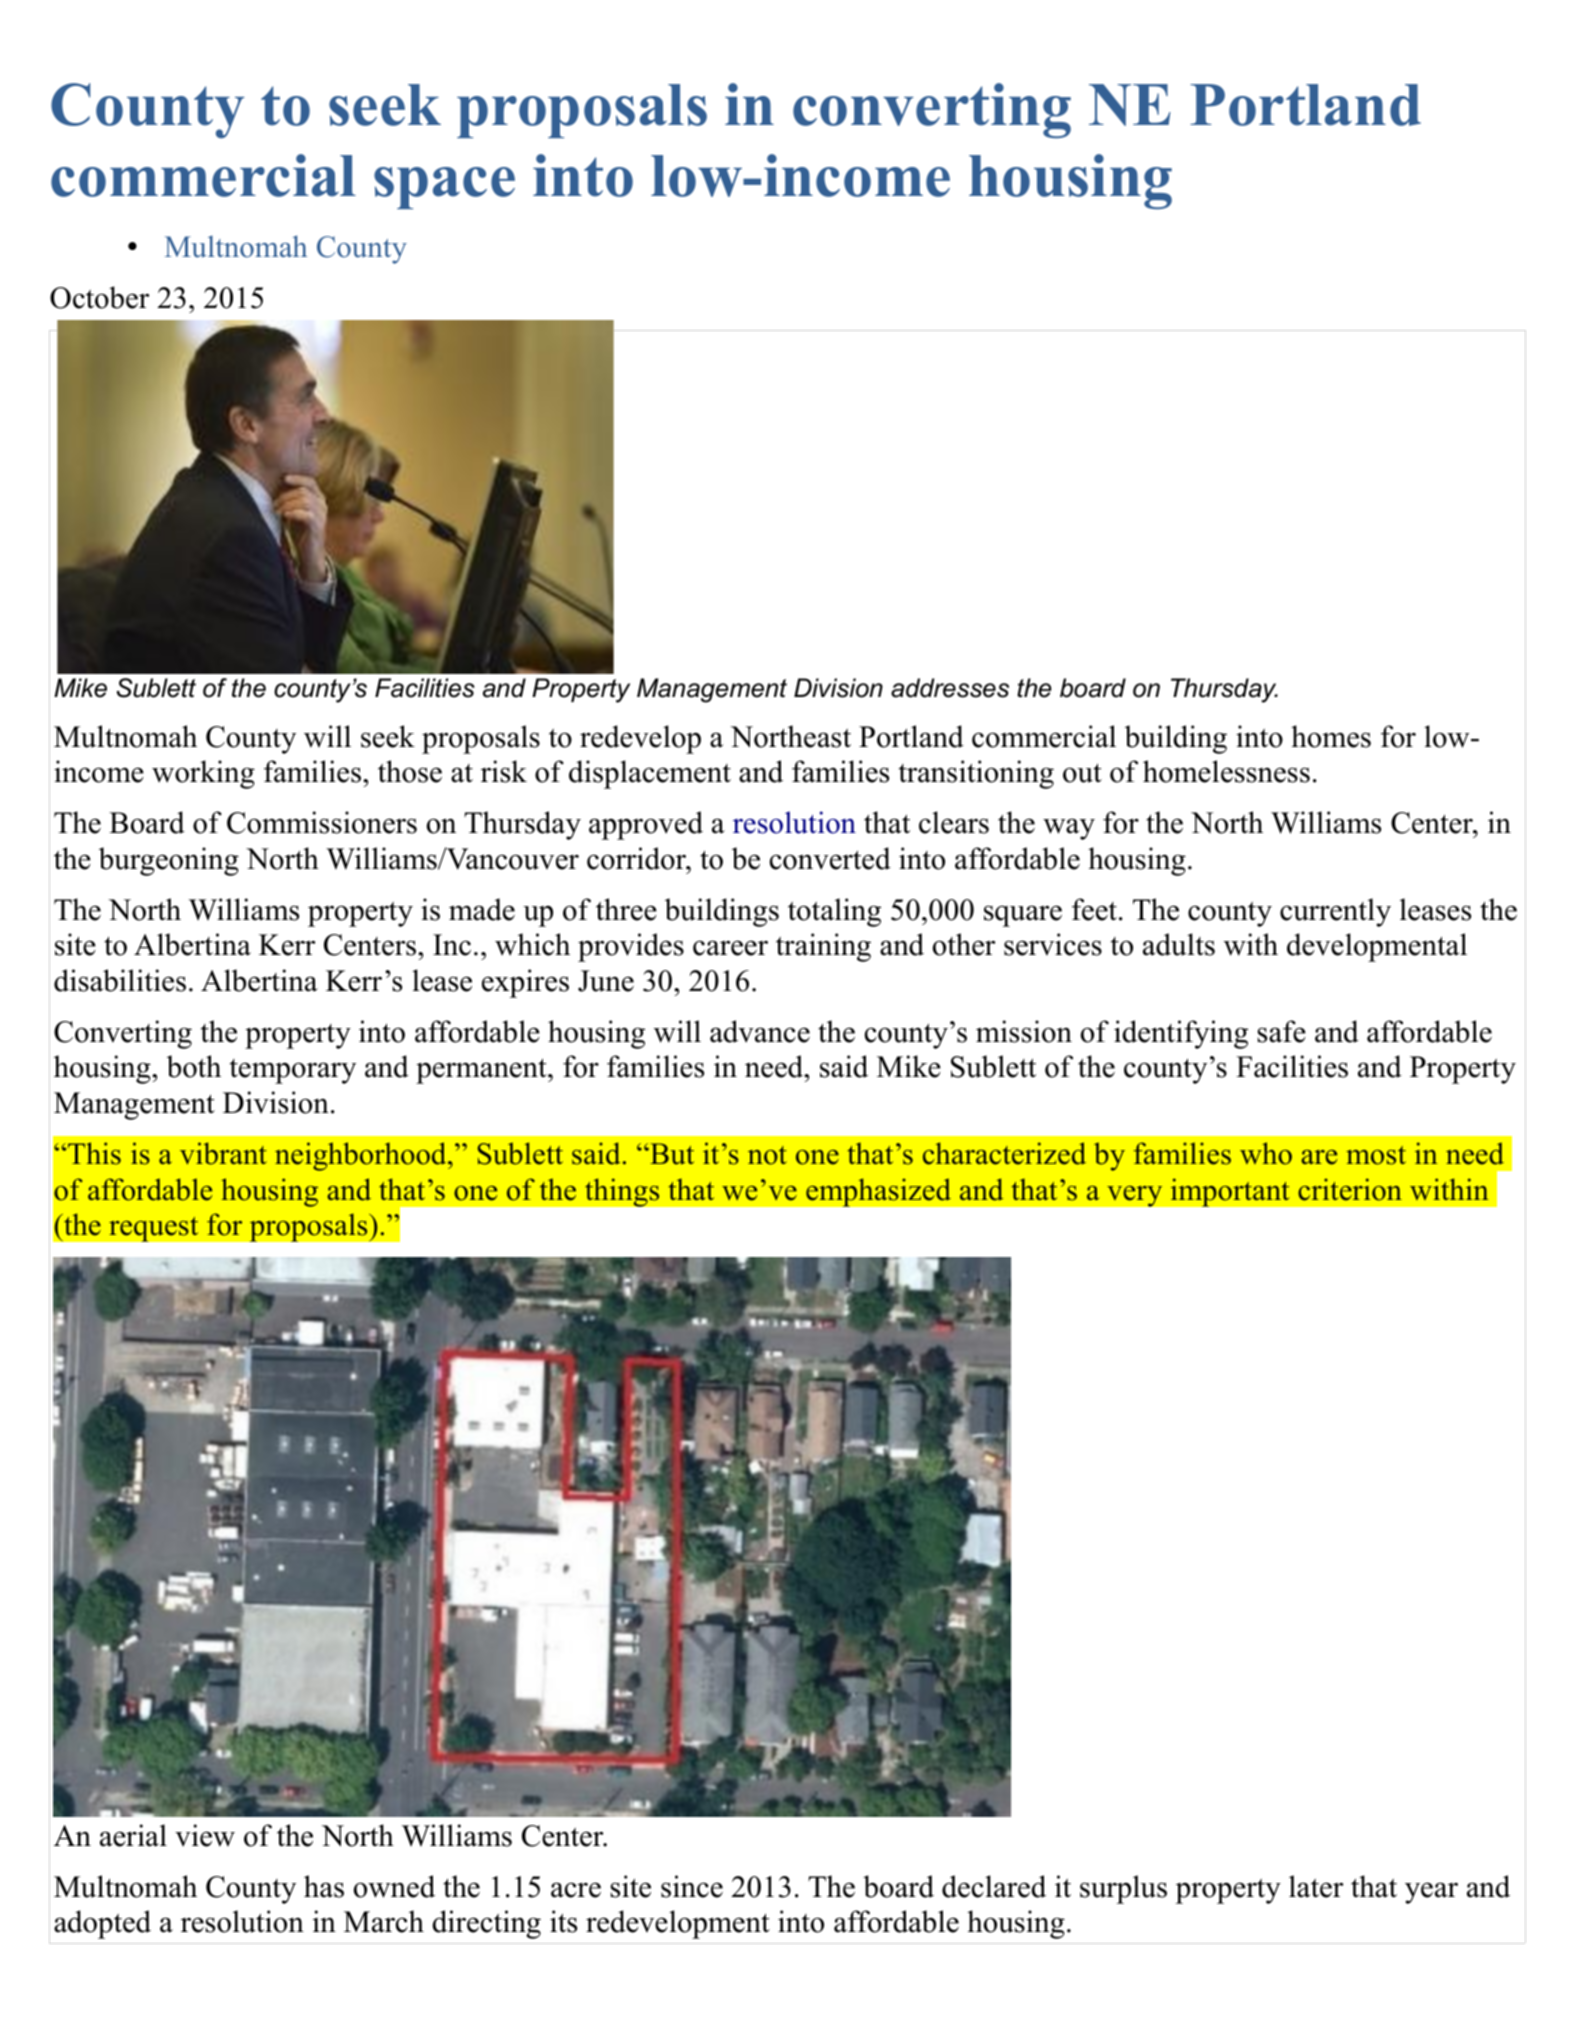 This screenshot has width=1576, height=2040. Describe the element at coordinates (205, 1835) in the screenshot. I see `view` at that location.
